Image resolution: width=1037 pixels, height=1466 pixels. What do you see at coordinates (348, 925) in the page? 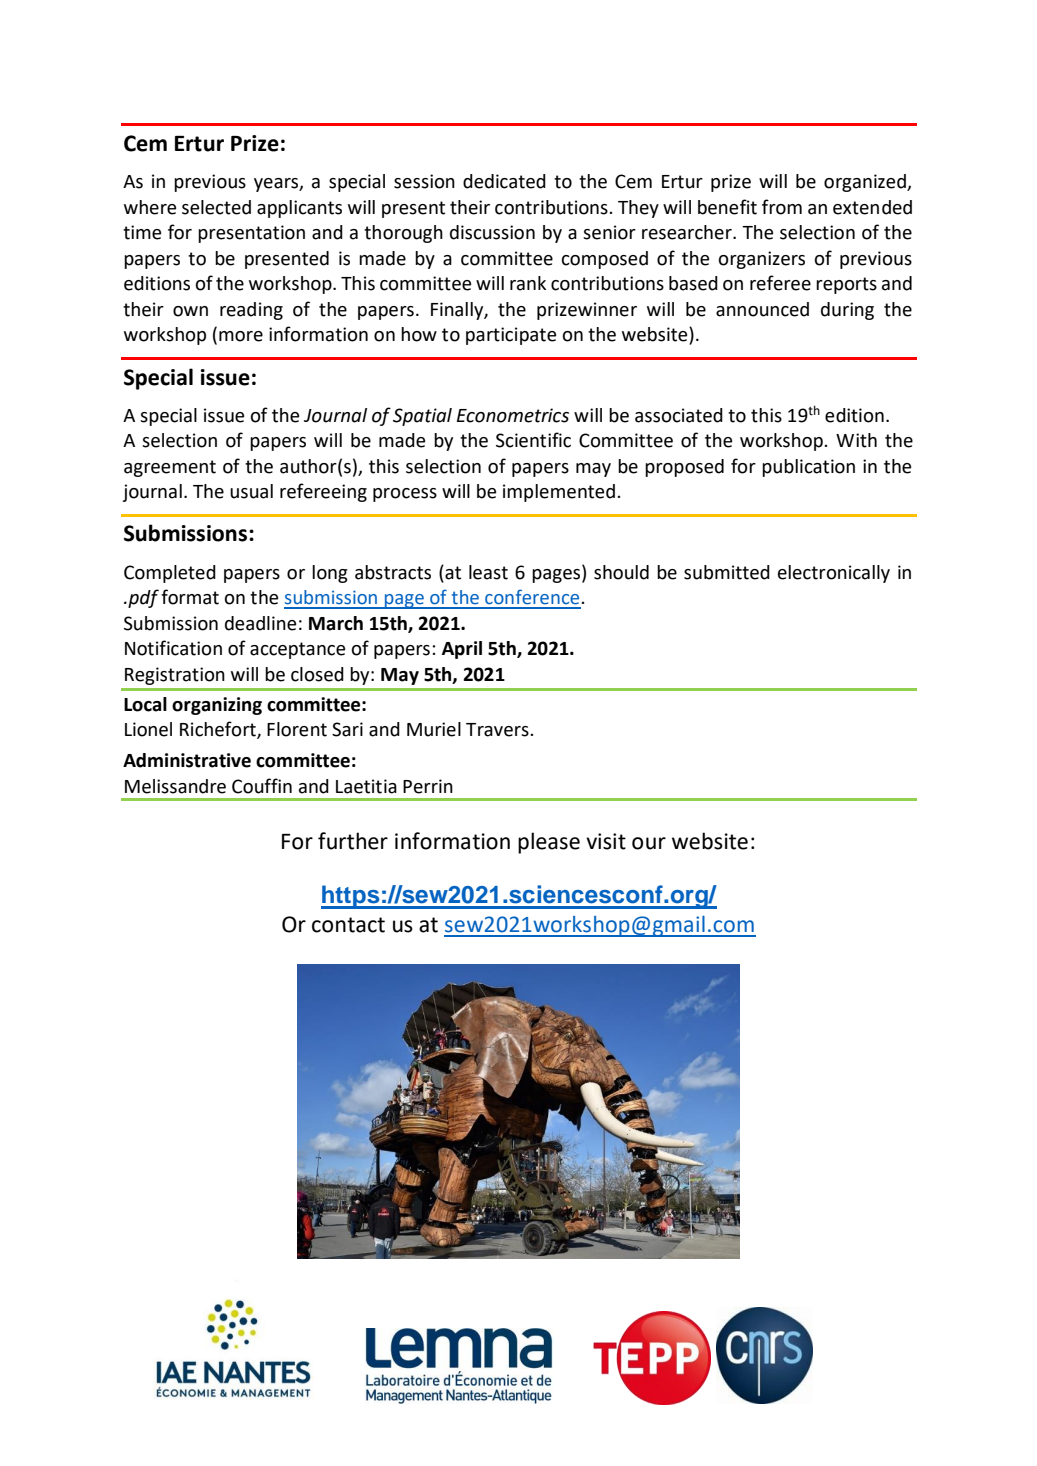
I see `contact` at bounding box center [348, 925].
